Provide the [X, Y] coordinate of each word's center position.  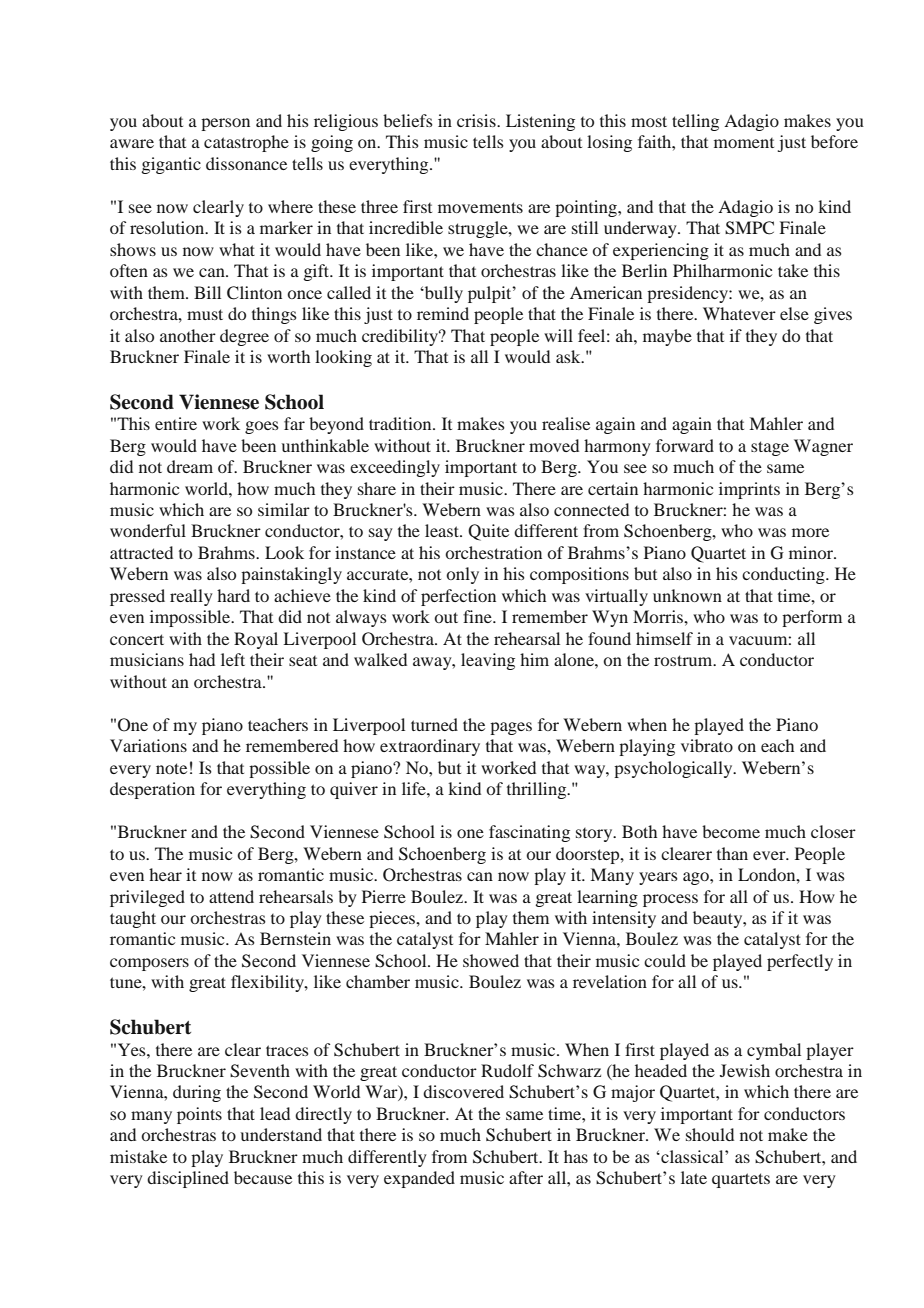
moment [744, 143]
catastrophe [246, 143]
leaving [488, 661]
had [202, 659]
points [199, 1115]
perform [812, 618]
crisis [477, 120]
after [526, 1177]
